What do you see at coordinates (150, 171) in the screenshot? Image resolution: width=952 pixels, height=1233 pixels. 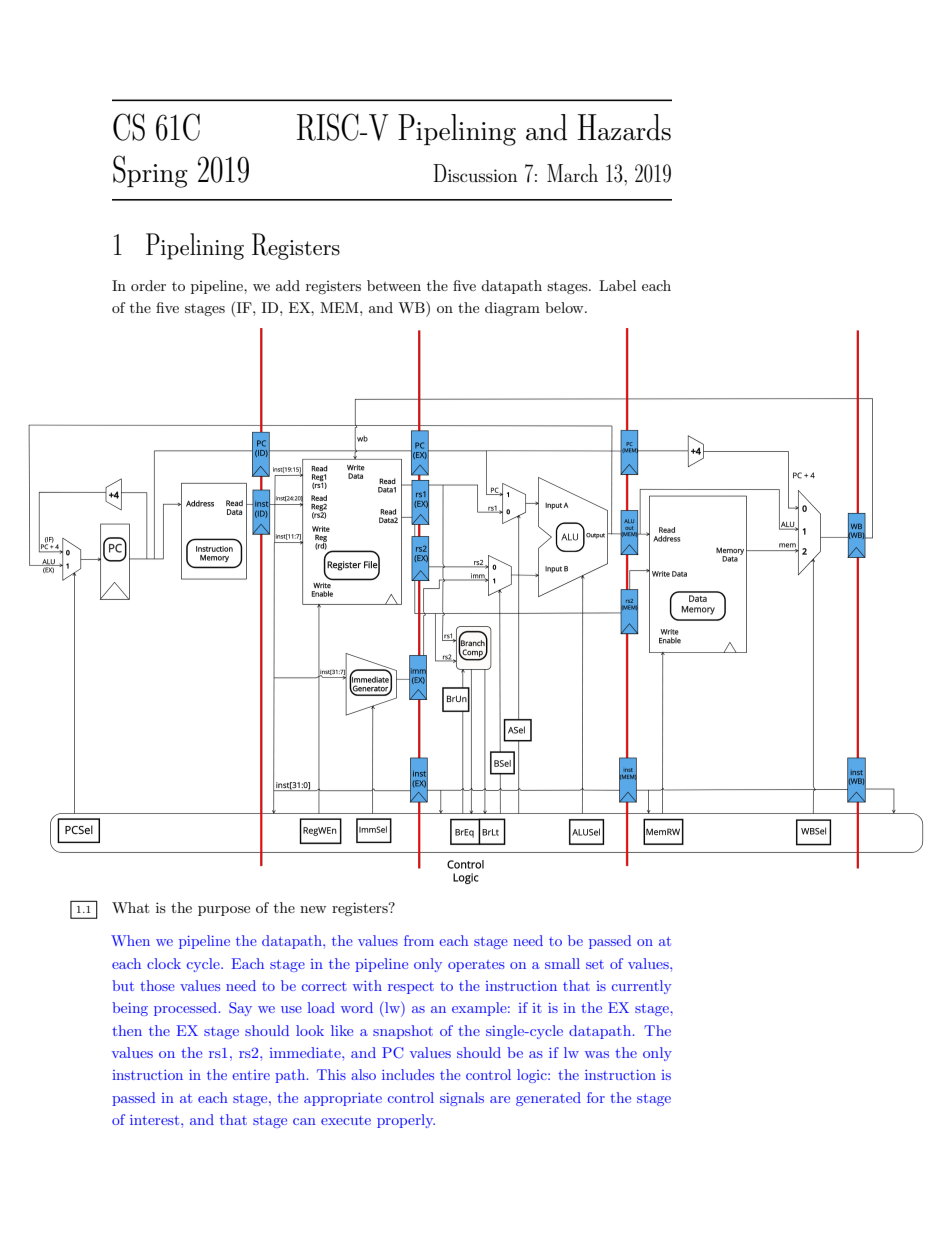 I see `Spring` at bounding box center [150, 171].
